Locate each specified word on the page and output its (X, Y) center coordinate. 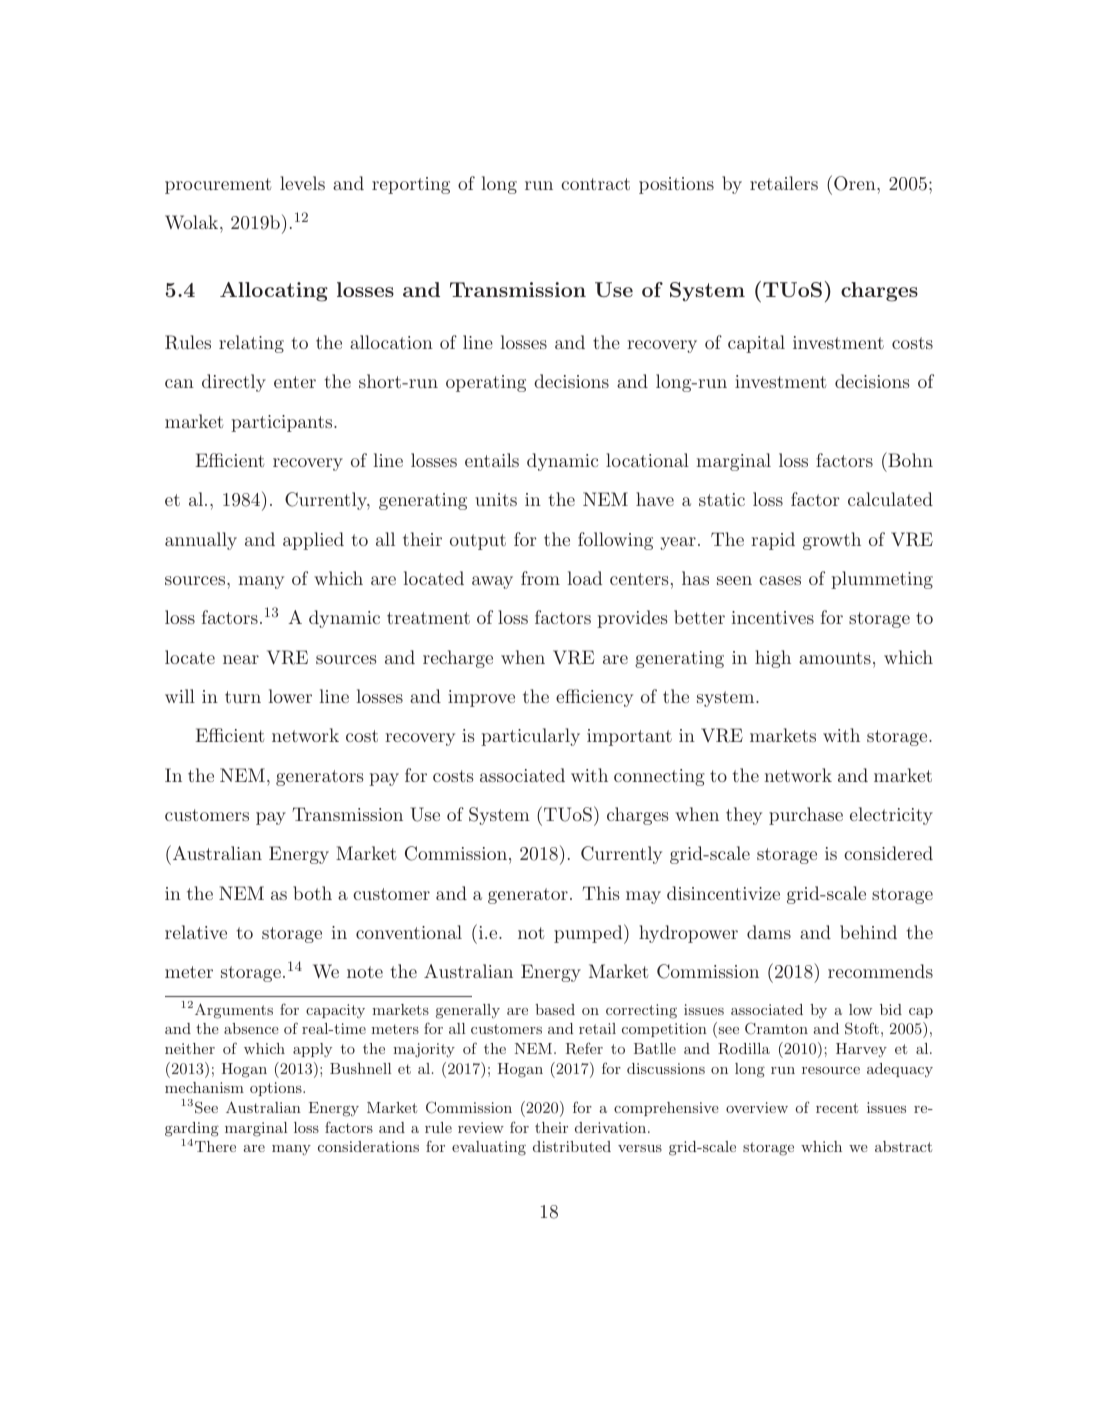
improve (481, 698)
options (277, 1089)
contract (595, 184)
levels (302, 183)
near (241, 659)
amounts (835, 658)
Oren (856, 183)
